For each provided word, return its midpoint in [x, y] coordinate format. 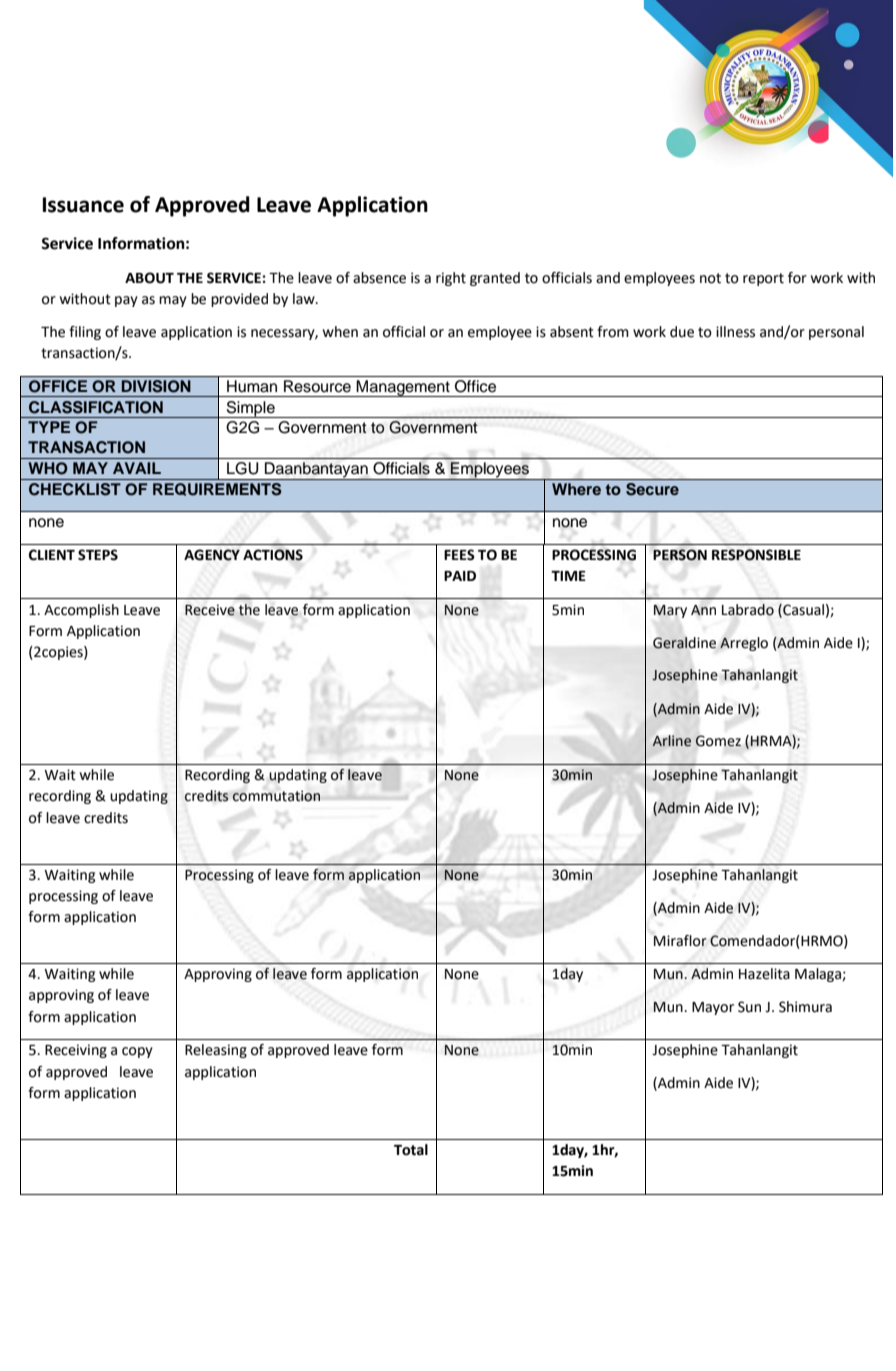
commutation [276, 796]
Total [411, 1150]
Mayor [713, 1008]
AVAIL [137, 468]
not [710, 278]
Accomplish [81, 611]
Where [576, 489]
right [451, 279]
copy [137, 1052]
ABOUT [149, 278]
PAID [460, 576]
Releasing [216, 1051]
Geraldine [684, 643]
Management [403, 388]
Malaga [819, 975]
